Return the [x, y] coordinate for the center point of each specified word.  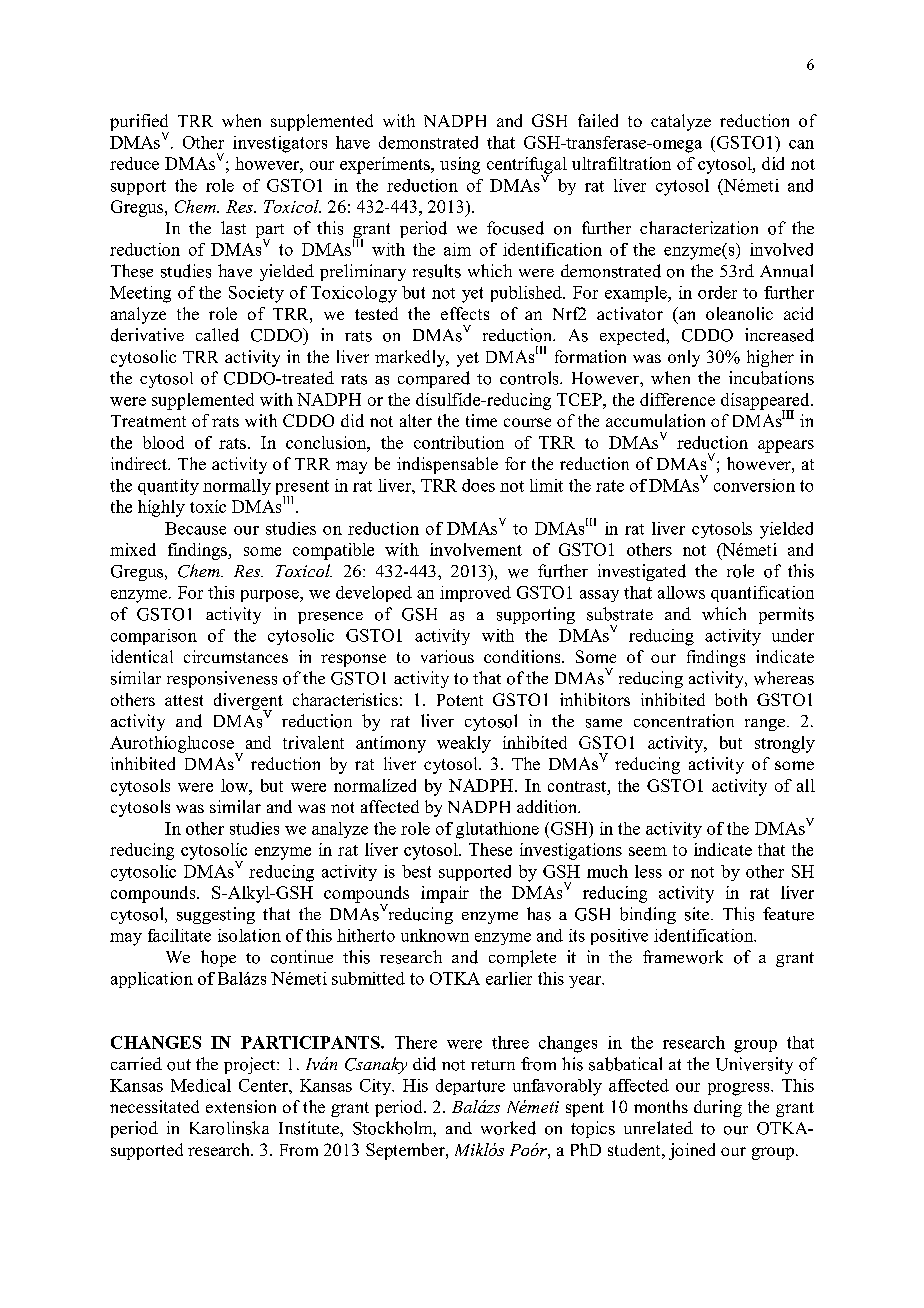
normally [237, 487]
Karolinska [229, 1128]
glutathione [497, 830]
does [478, 485]
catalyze [681, 122]
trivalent [313, 742]
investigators [280, 144]
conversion [754, 485]
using [460, 165]
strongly [785, 744]
